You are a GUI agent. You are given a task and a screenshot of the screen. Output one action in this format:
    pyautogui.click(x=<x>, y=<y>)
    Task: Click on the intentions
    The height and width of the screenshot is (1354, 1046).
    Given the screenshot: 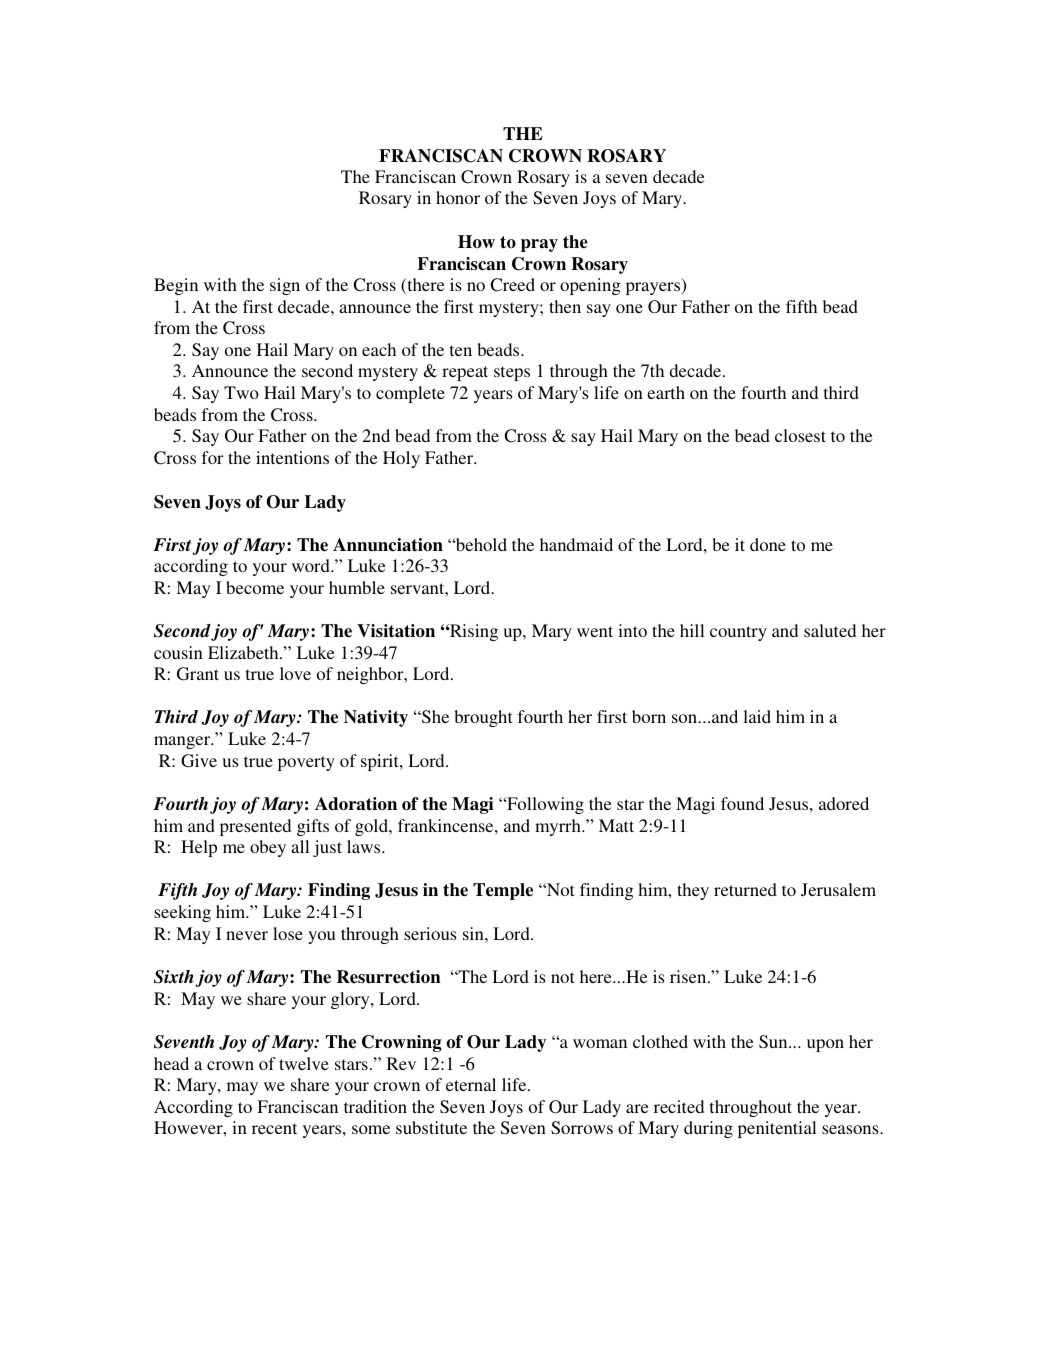 What is the action you would take?
    pyautogui.click(x=292, y=457)
